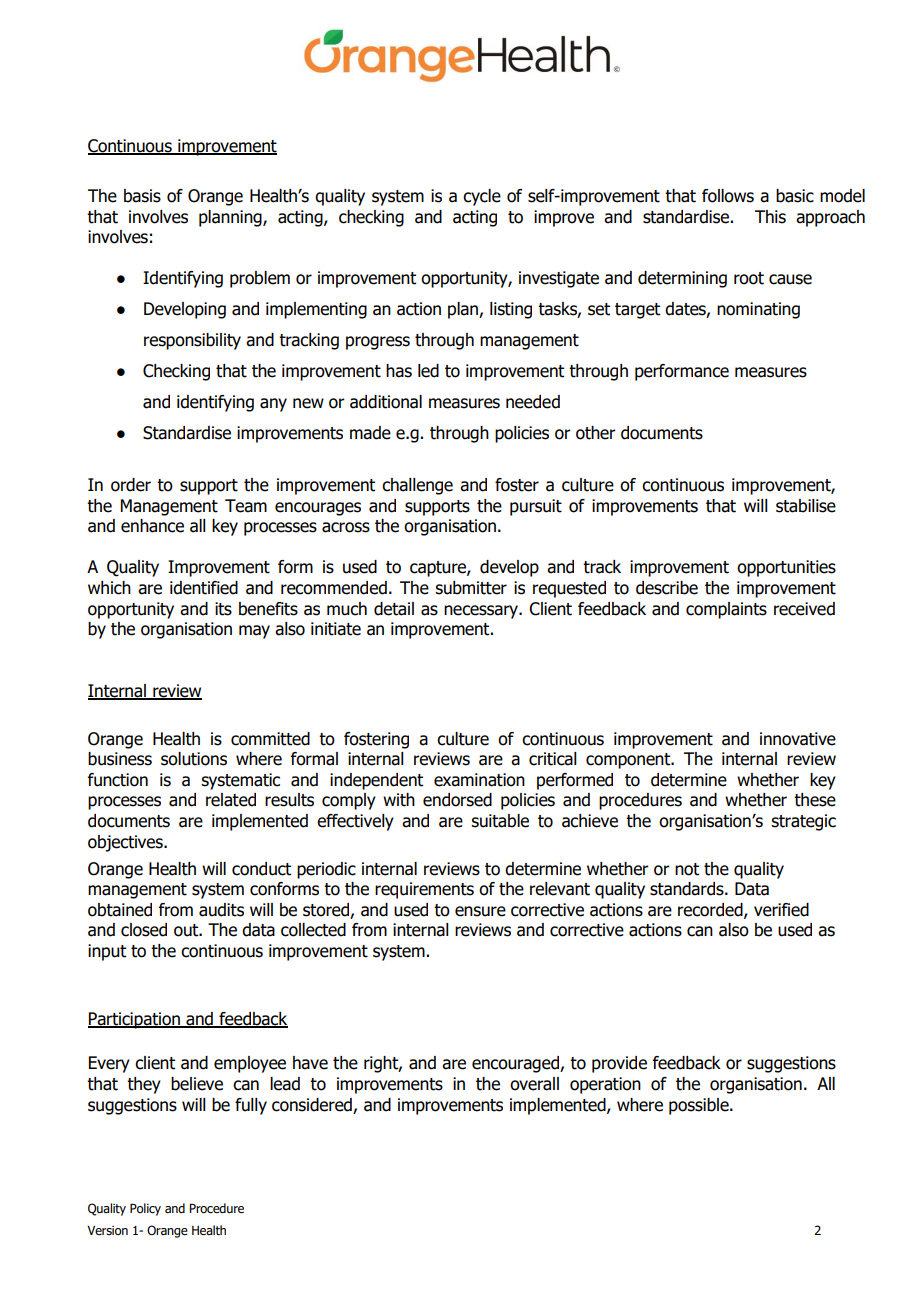 Image resolution: width=924 pixels, height=1308 pixels. What do you see at coordinates (700, 1106) in the screenshot?
I see `possible` at bounding box center [700, 1106].
